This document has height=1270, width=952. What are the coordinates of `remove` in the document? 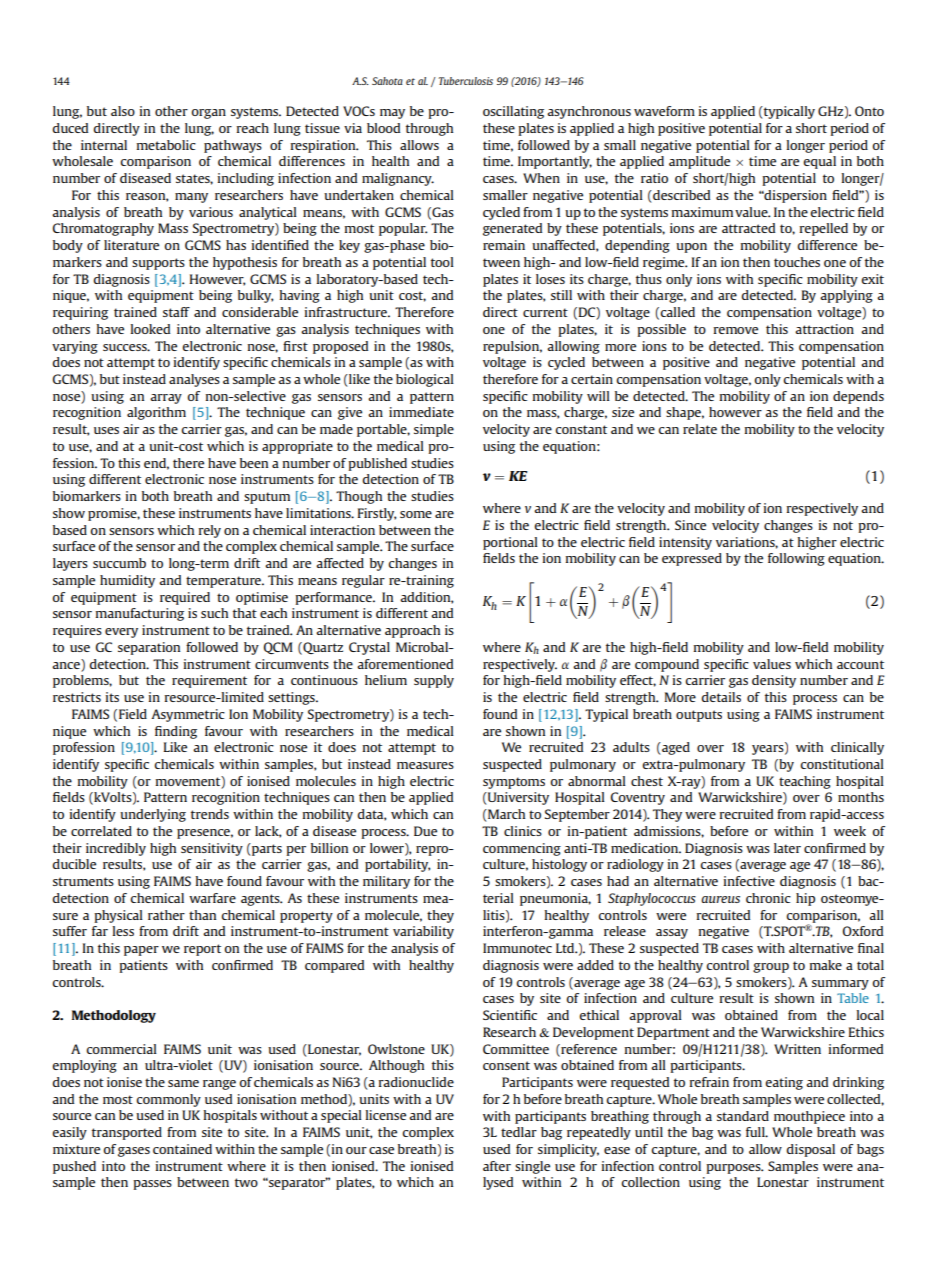 It's located at (736, 330).
